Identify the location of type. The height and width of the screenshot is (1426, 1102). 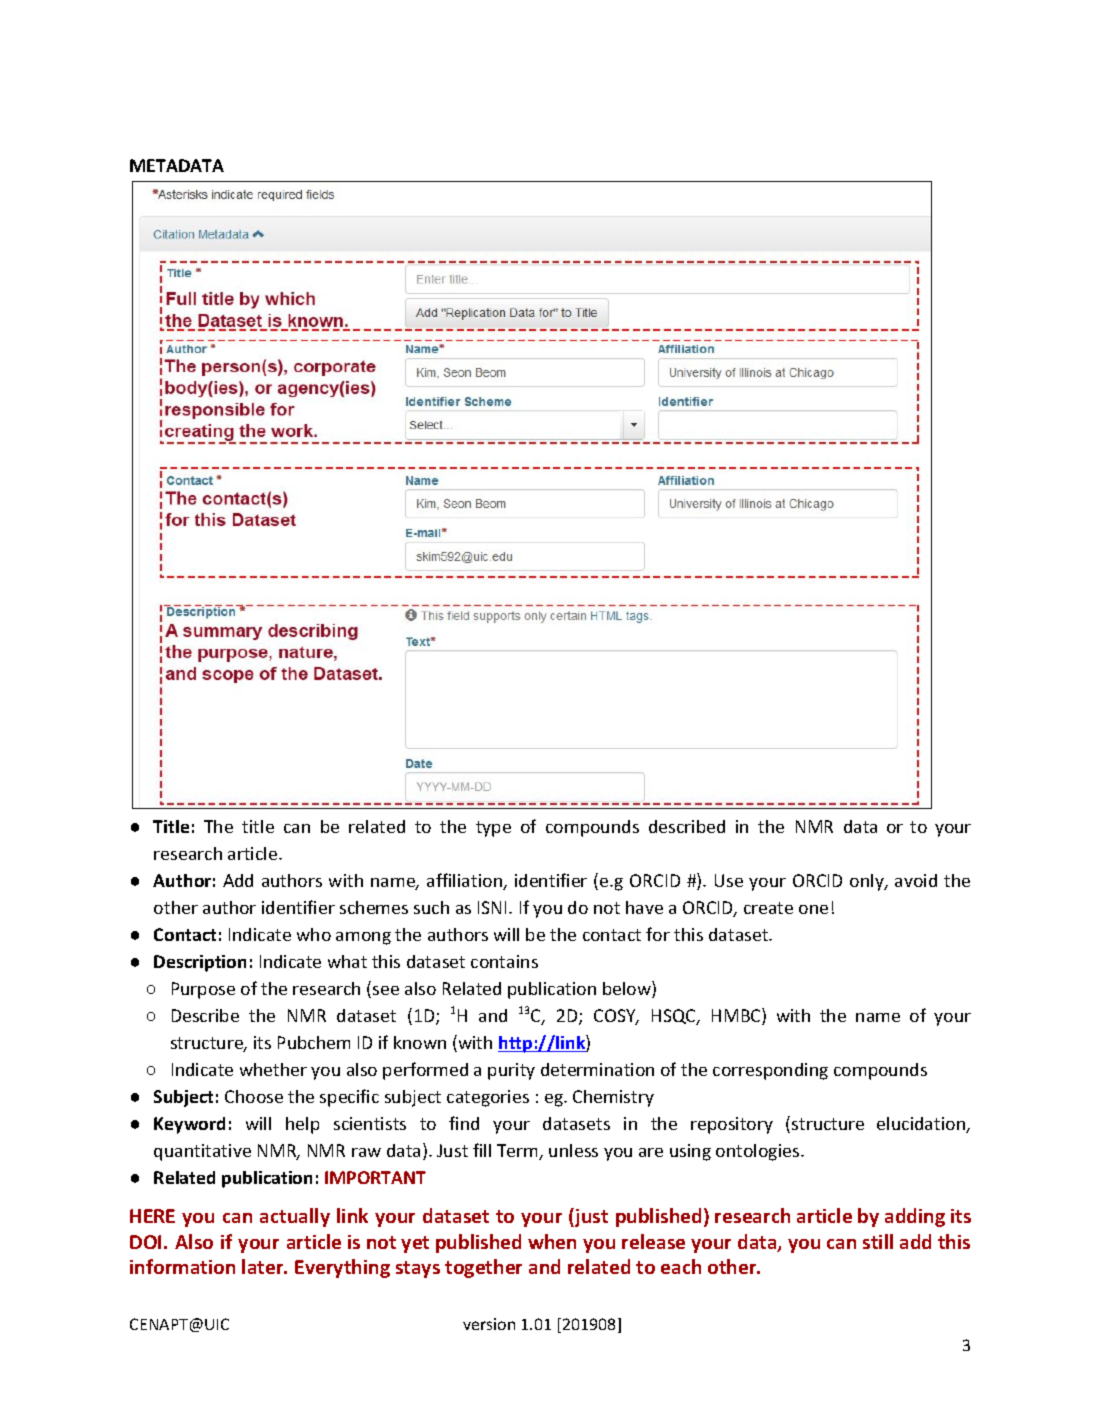
(493, 829).
